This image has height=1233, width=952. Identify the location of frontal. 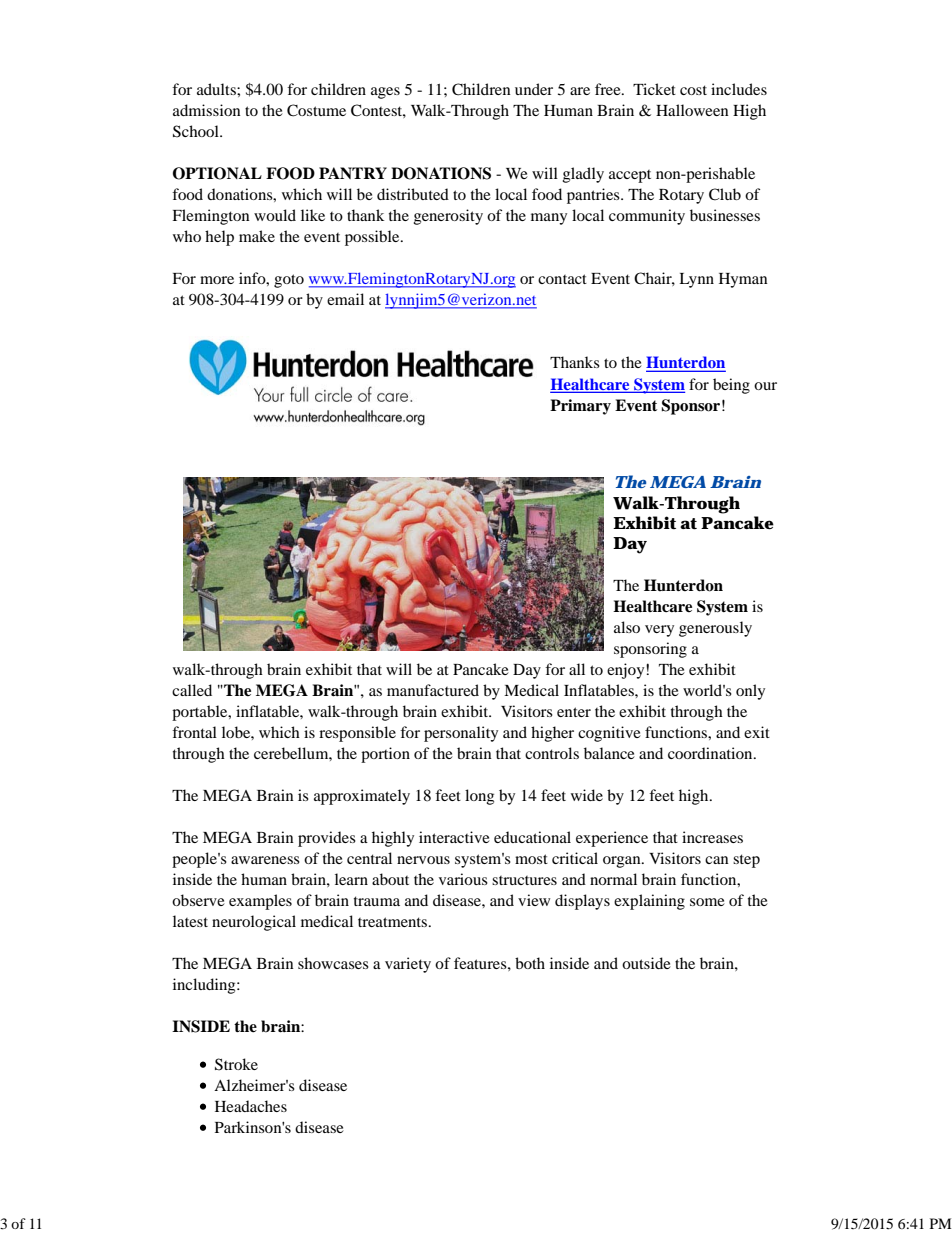
(194, 732).
